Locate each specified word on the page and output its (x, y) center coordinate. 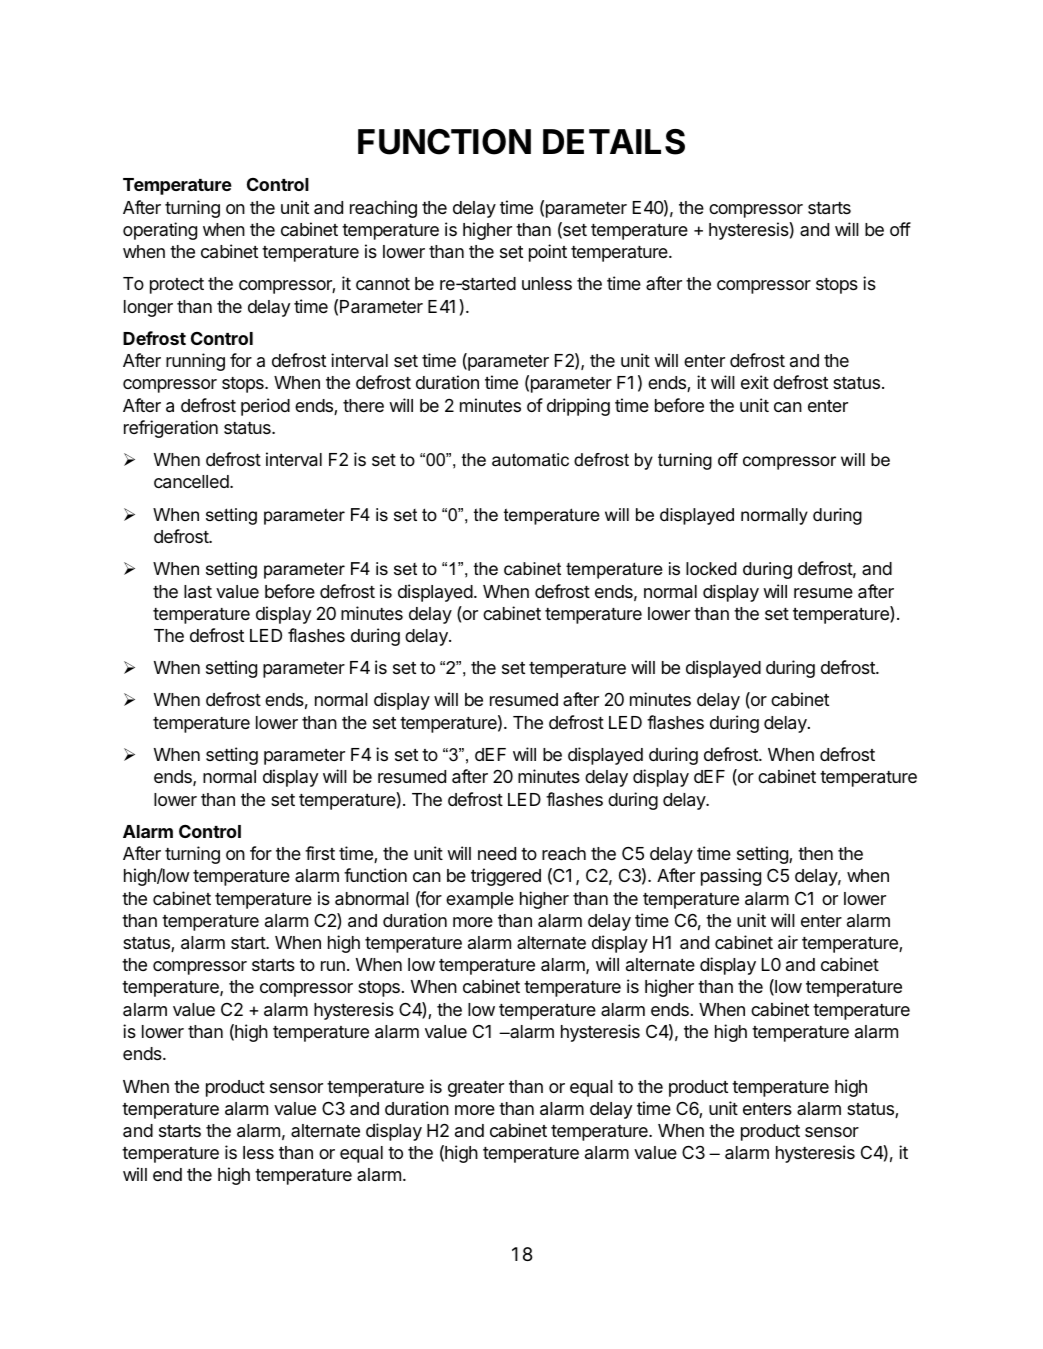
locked (711, 569)
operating (160, 231)
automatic (530, 460)
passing (731, 877)
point (548, 253)
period (265, 407)
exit (755, 382)
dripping (578, 407)
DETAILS (614, 142)
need (497, 853)
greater (476, 1089)
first (320, 853)
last (198, 592)
